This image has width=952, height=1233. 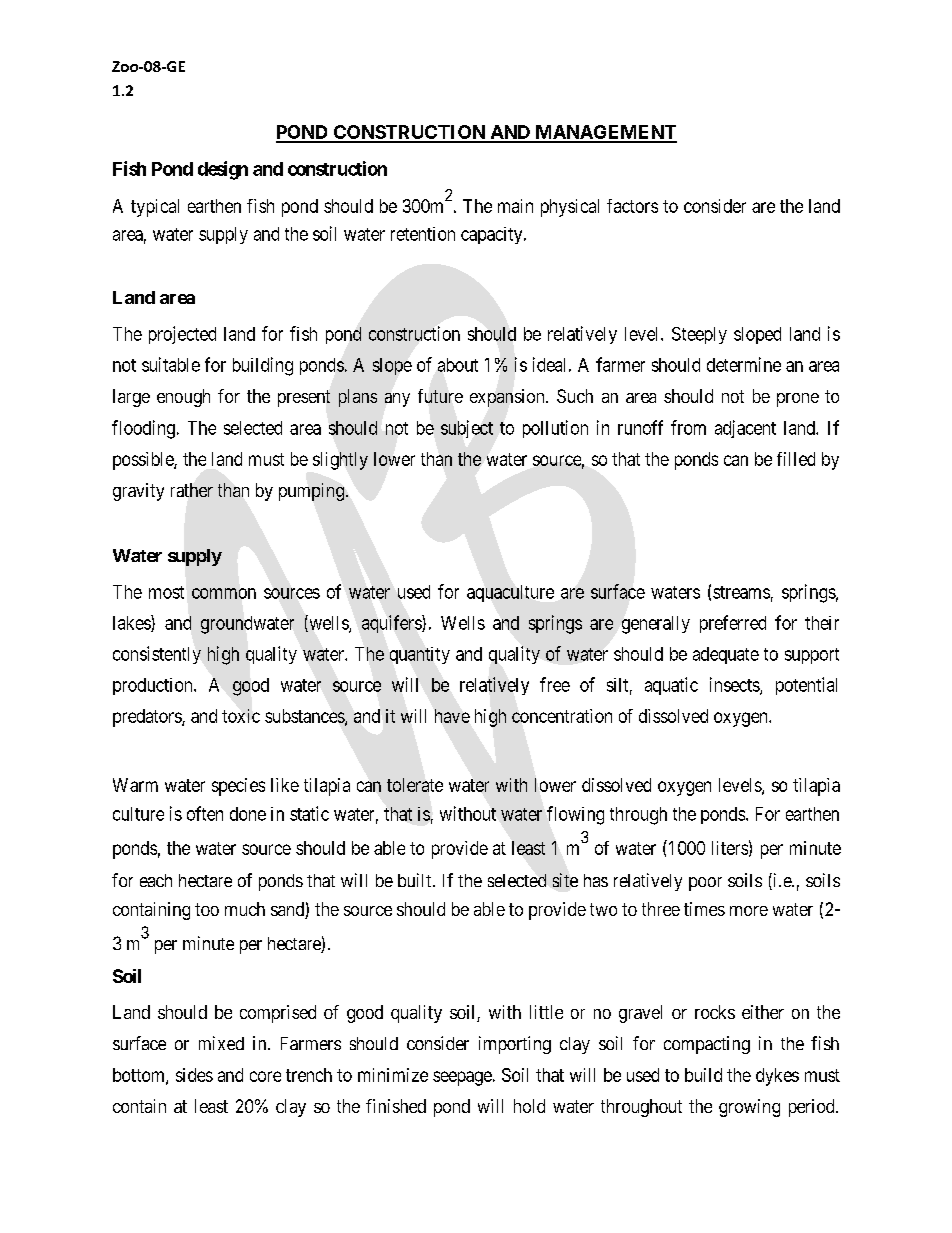 I want to click on design, so click(x=223, y=170).
